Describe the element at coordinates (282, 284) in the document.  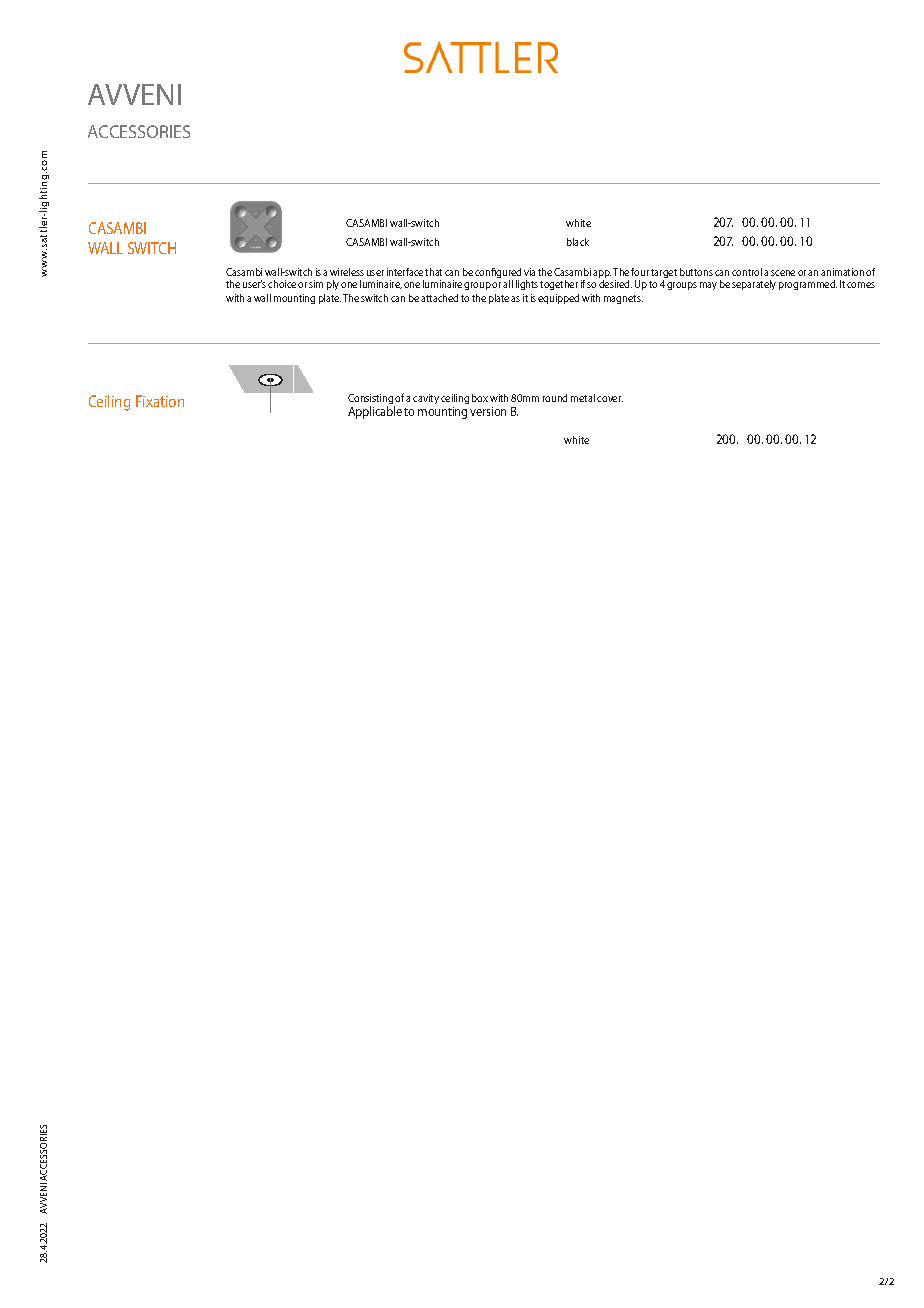
I see `choice` at that location.
